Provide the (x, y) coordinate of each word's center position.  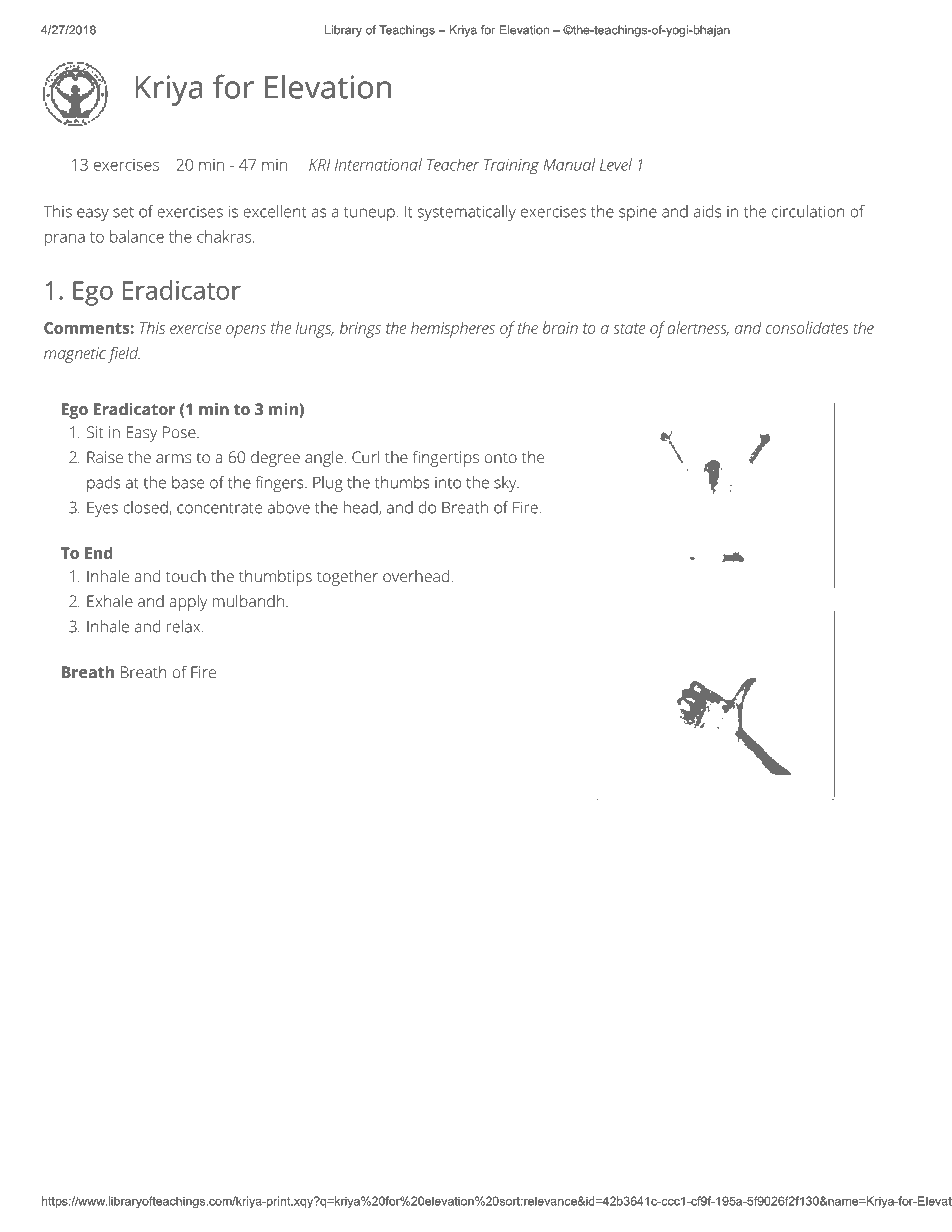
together (347, 578)
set (123, 212)
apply (188, 603)
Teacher (453, 164)
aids (707, 211)
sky (506, 484)
